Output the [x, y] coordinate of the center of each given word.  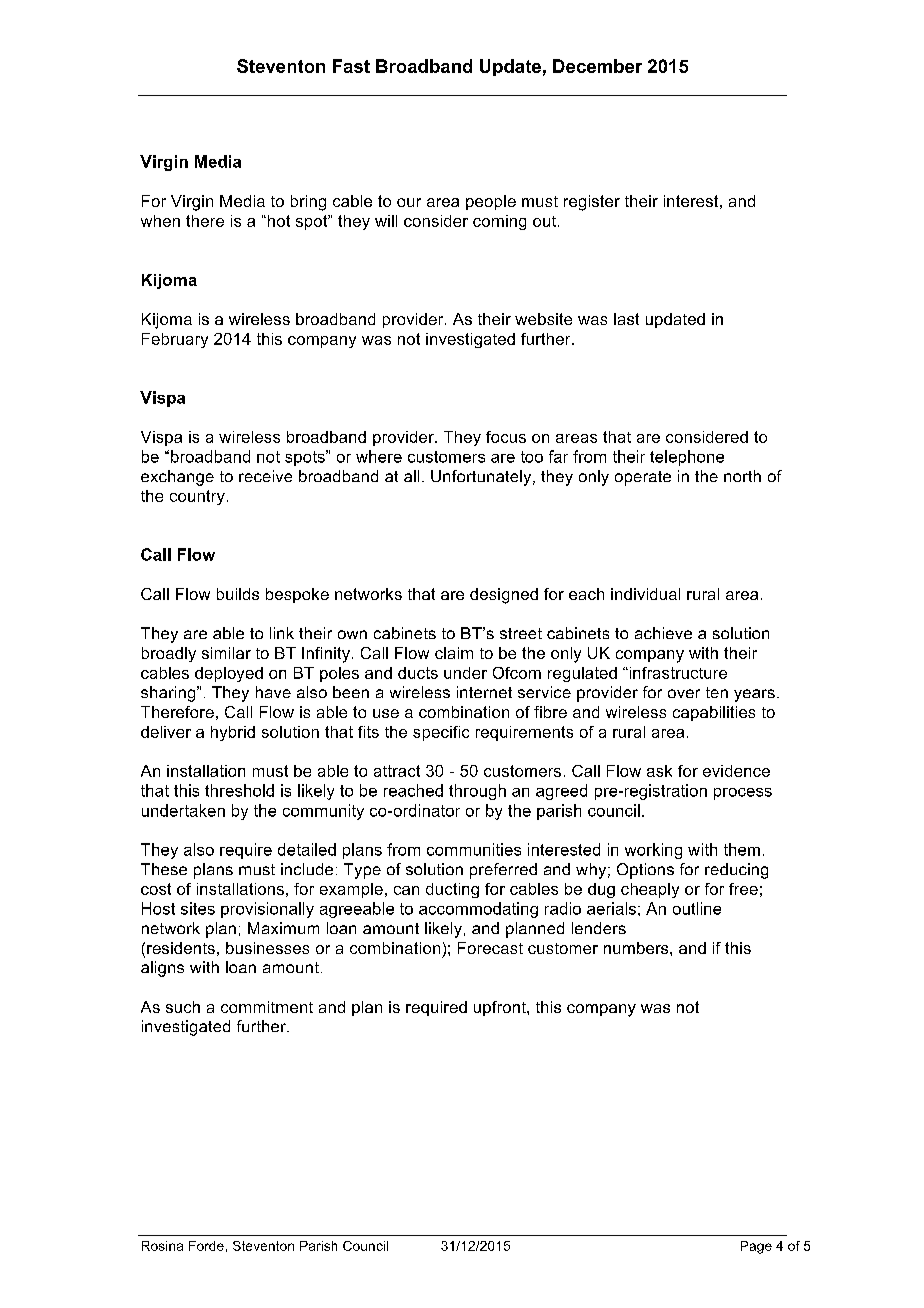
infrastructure [677, 673]
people [491, 202]
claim [454, 653]
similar [226, 653]
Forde [206, 1246]
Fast [351, 66]
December [597, 66]
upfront [501, 1008]
